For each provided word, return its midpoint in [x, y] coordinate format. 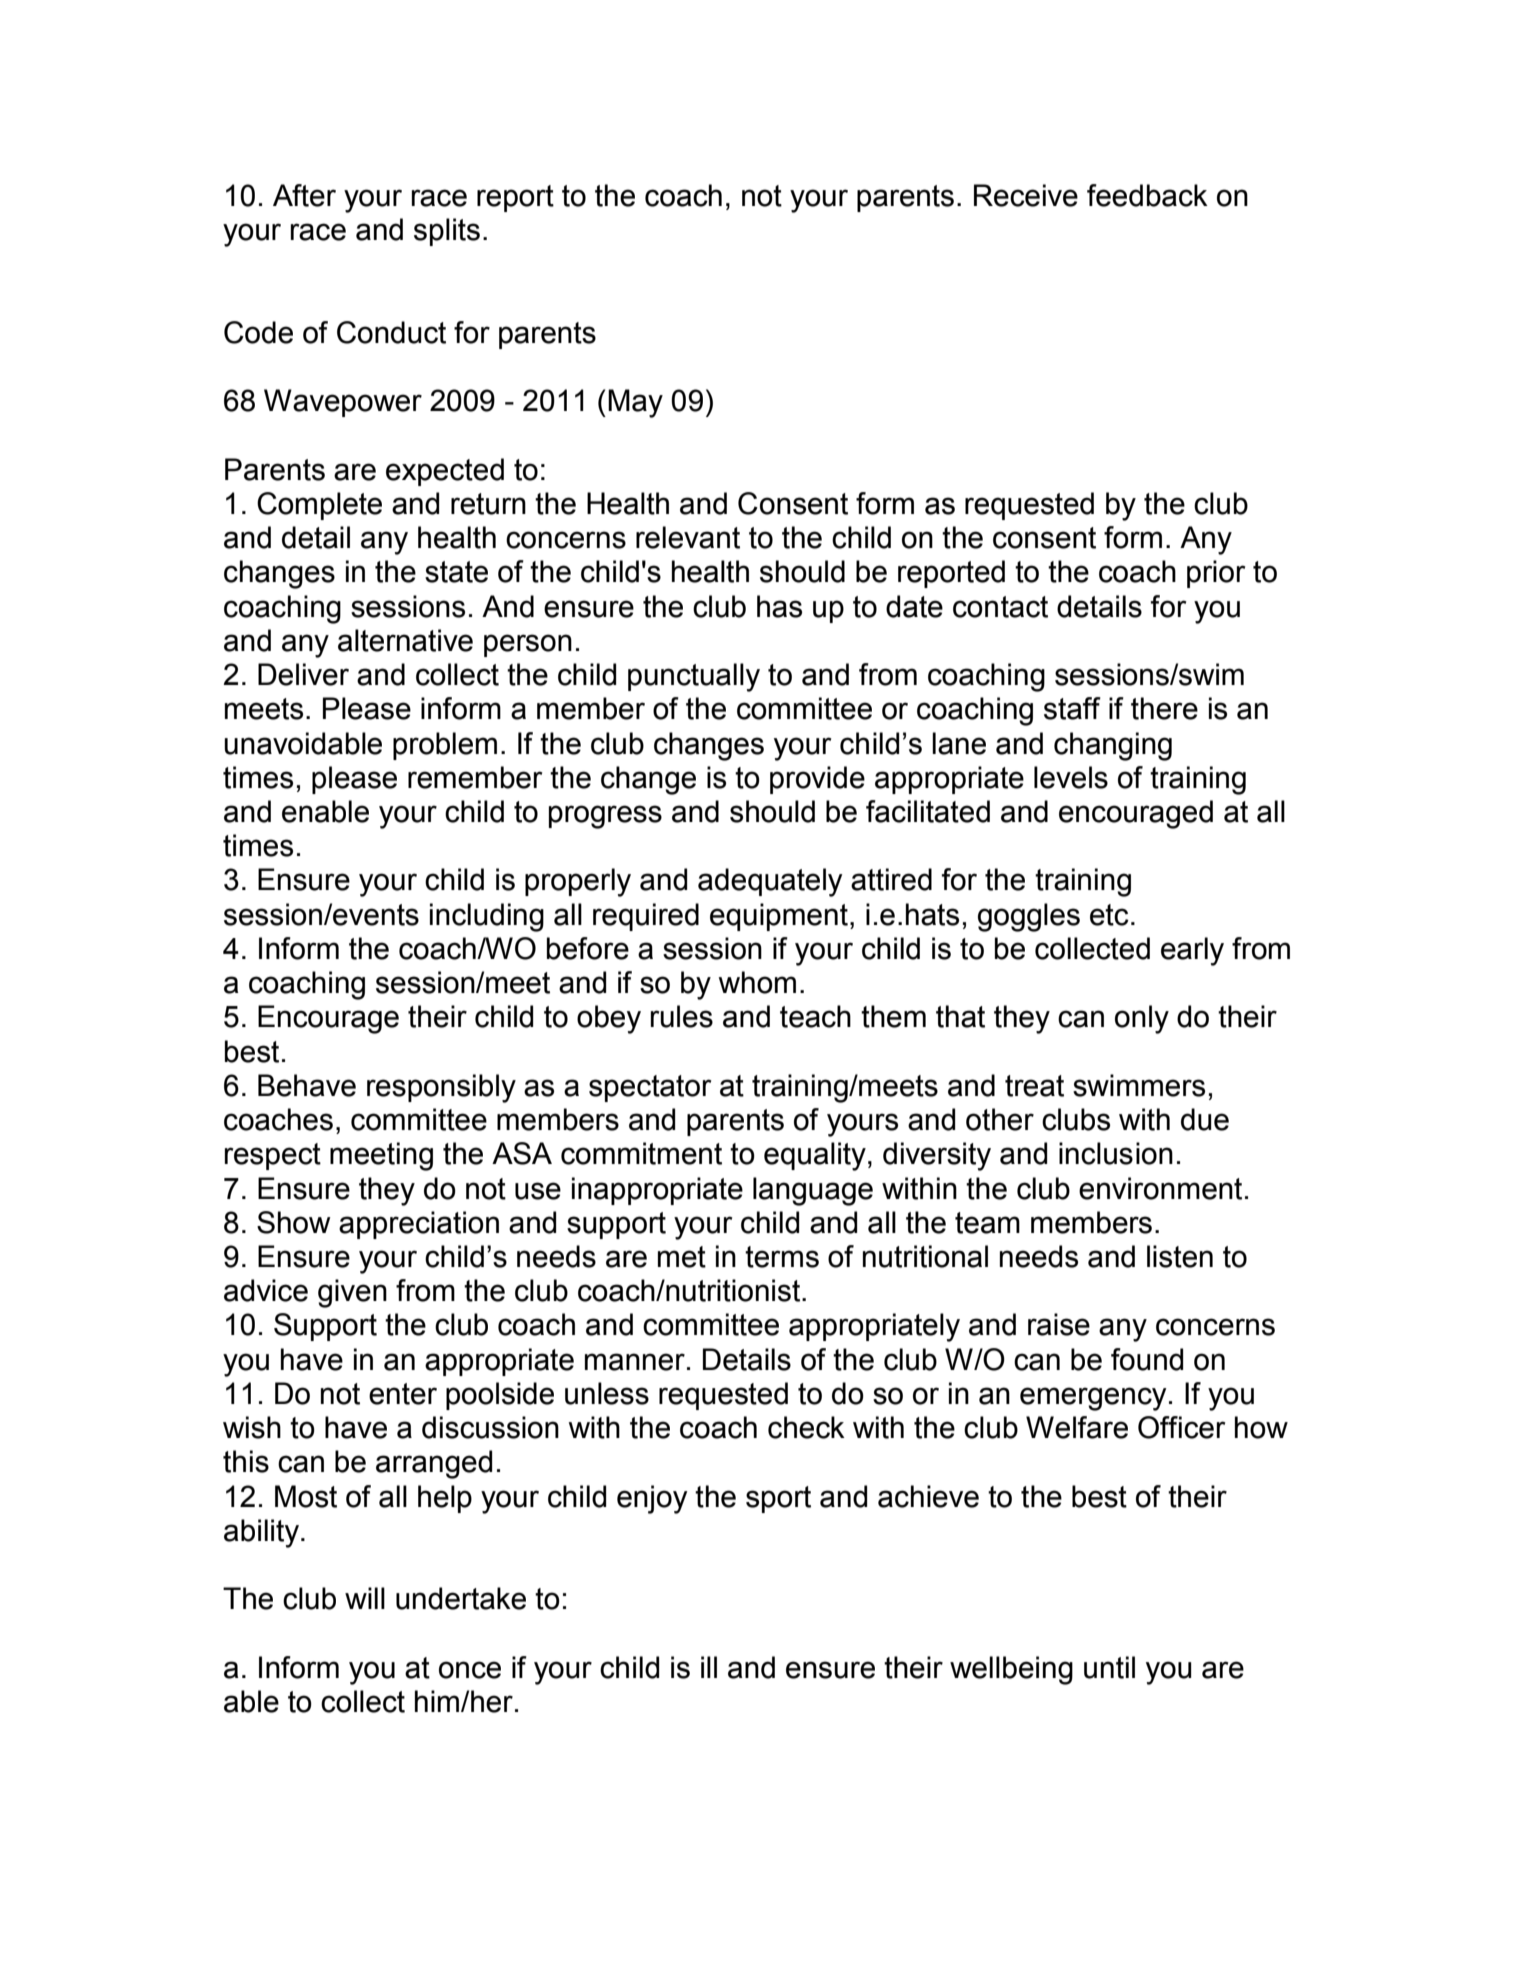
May [635, 403]
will [365, 1598]
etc [1109, 915]
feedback [1147, 195]
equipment [779, 917]
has [779, 606]
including [487, 917]
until [1109, 1667]
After [304, 195]
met [682, 1257]
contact [1000, 607]
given [352, 1293]
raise [1059, 1324]
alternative [405, 640]
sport [778, 1499]
